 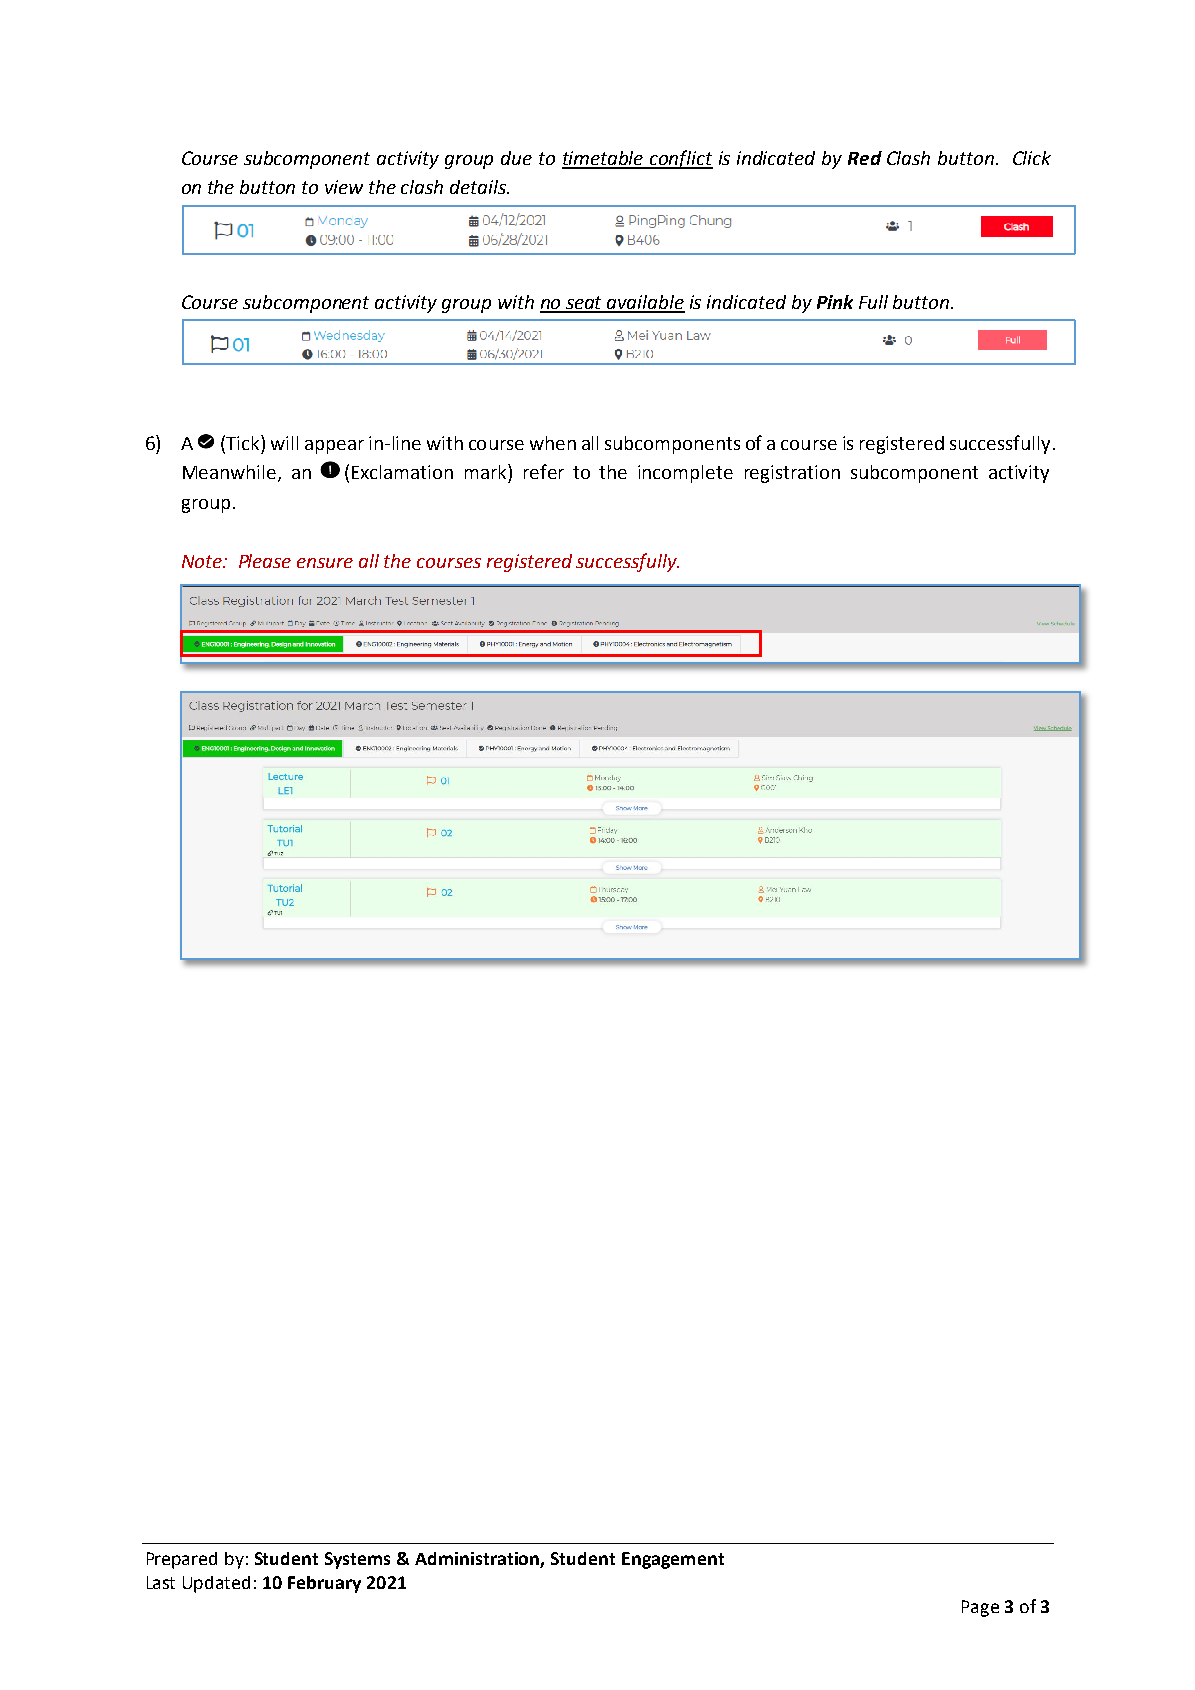 I want to click on view, so click(x=344, y=187).
